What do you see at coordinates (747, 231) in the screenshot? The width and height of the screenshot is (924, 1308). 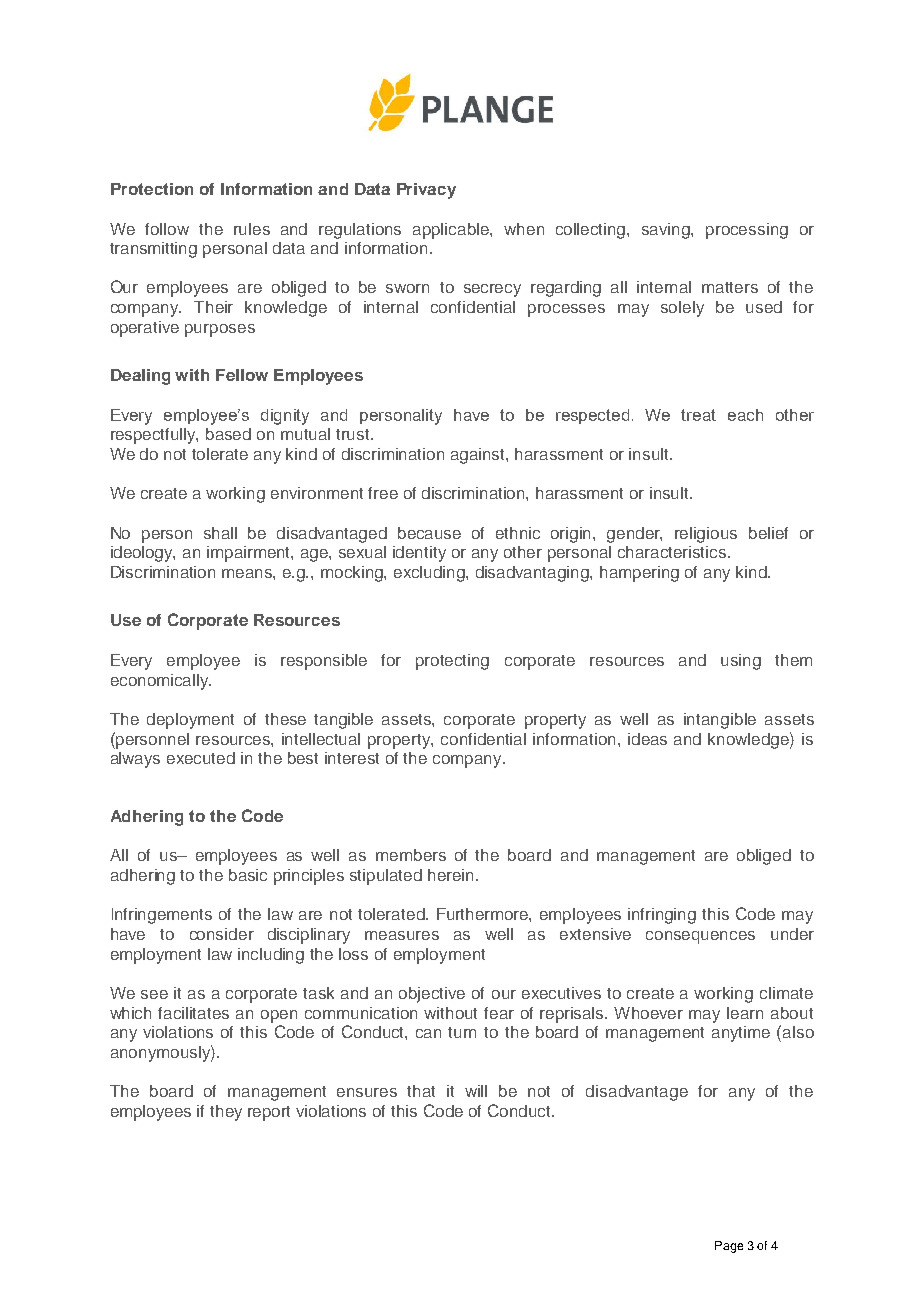 I see `processing` at bounding box center [747, 231].
